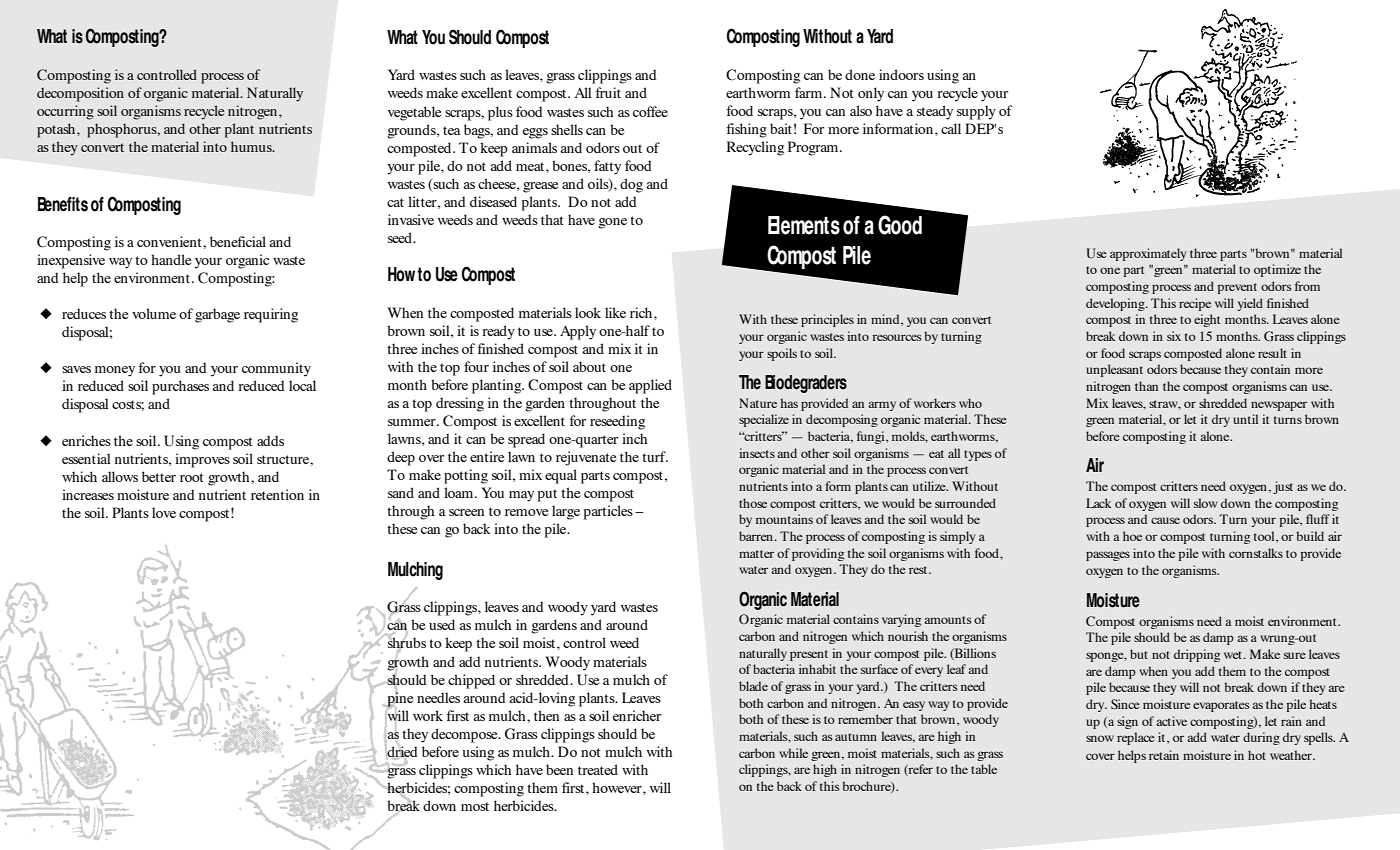 The image size is (1400, 850). I want to click on matter, so click(756, 554).
